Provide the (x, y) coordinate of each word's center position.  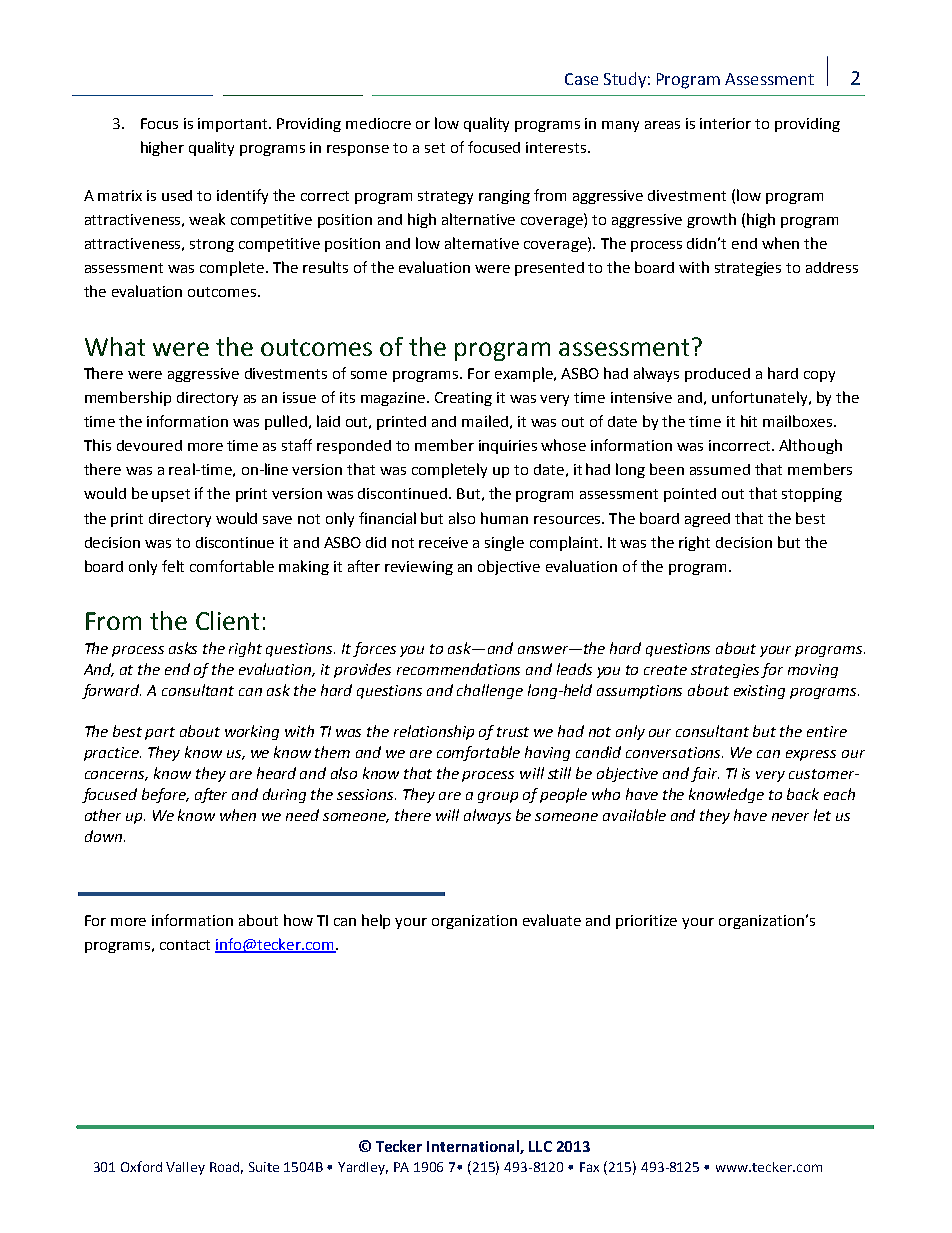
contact (185, 945)
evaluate (552, 920)
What (115, 346)
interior (725, 123)
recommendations (458, 669)
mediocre (378, 123)
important (234, 125)
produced (717, 375)
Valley (185, 1168)
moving (813, 671)
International (474, 1147)
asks (183, 648)
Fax (589, 1167)
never (790, 817)
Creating (463, 399)
